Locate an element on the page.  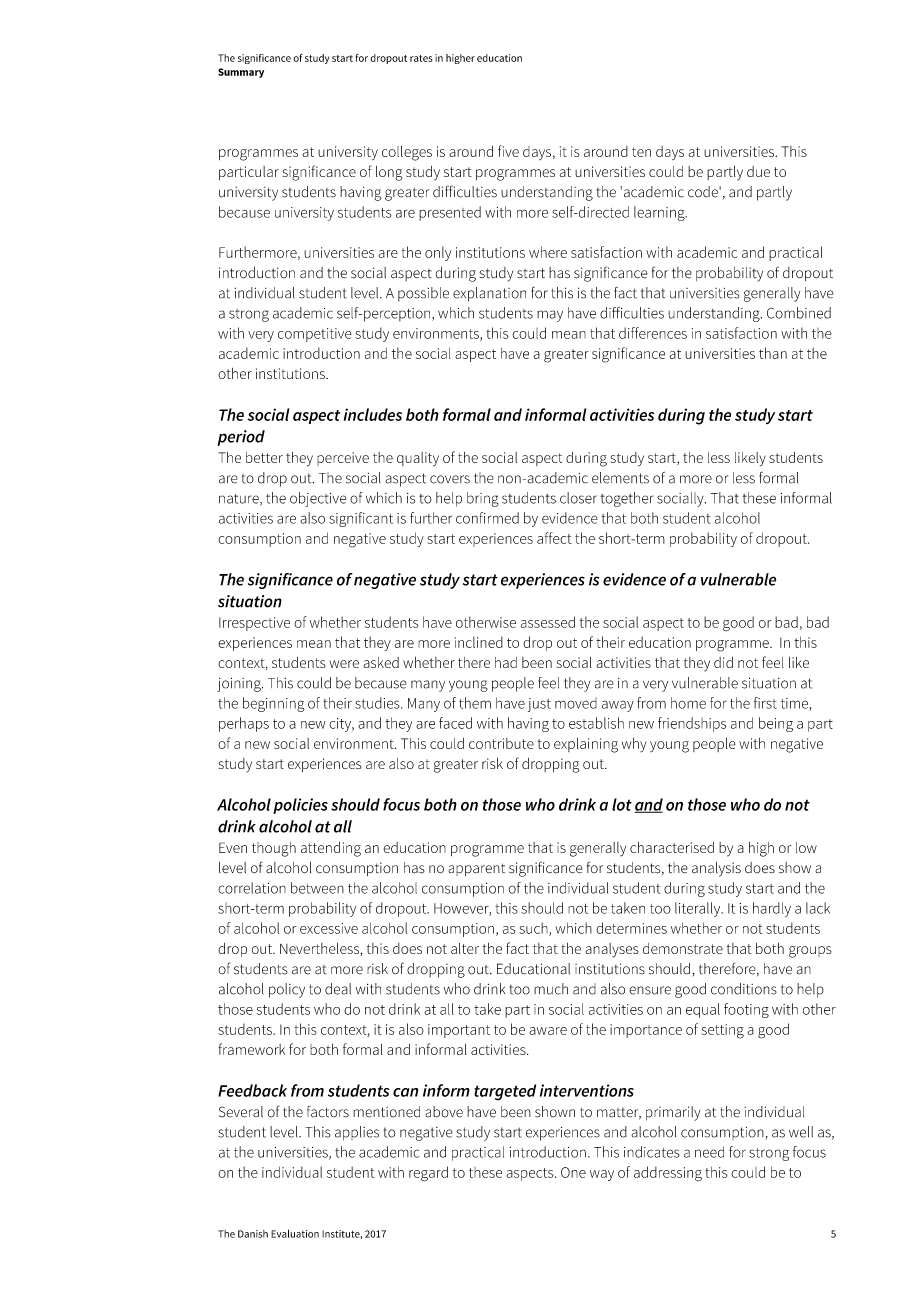
regard is located at coordinates (428, 1174).
